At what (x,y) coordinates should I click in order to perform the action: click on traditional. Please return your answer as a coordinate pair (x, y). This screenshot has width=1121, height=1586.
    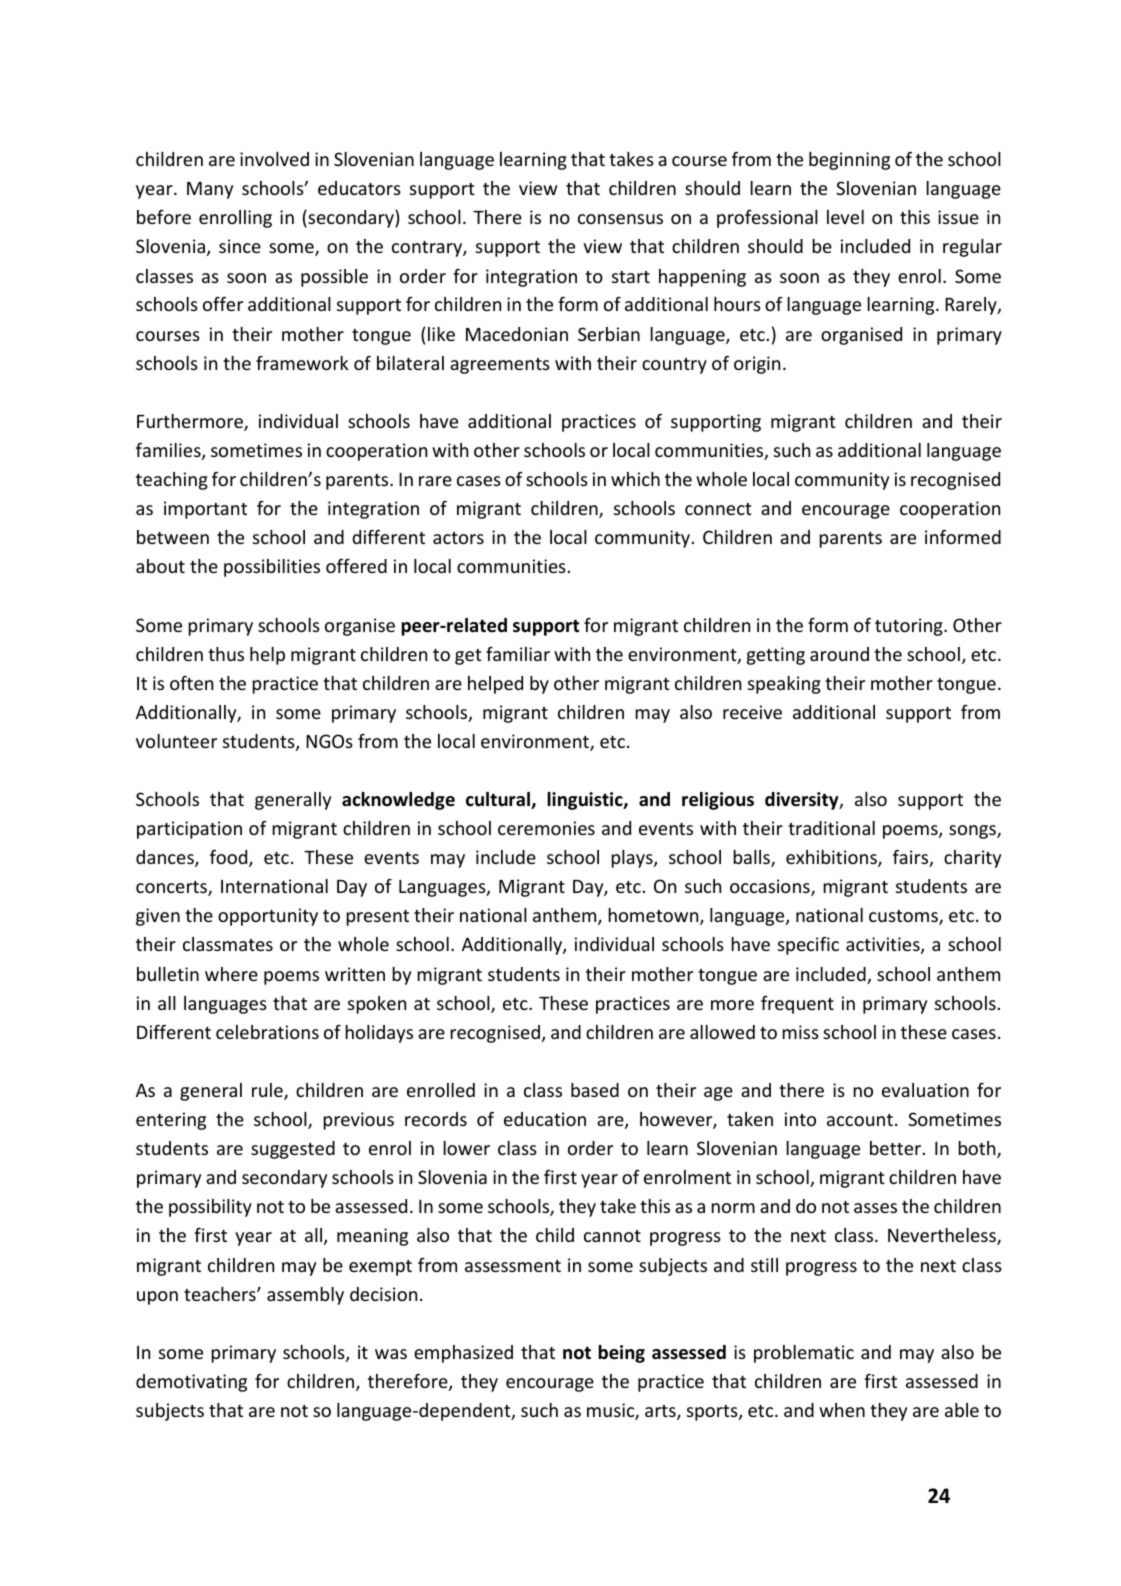
    Looking at the image, I should click on (831, 828).
